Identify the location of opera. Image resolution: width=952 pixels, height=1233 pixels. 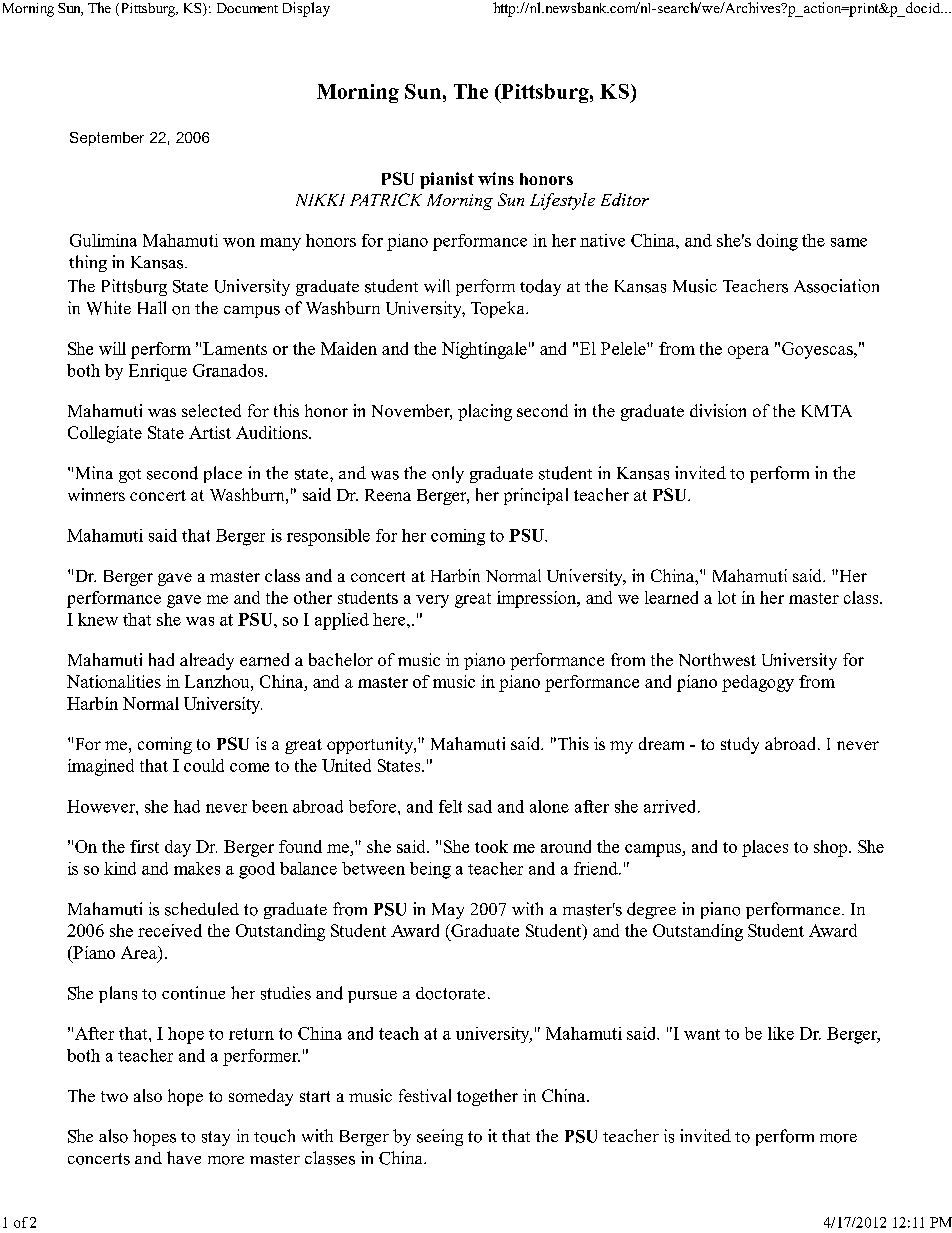
(748, 352).
